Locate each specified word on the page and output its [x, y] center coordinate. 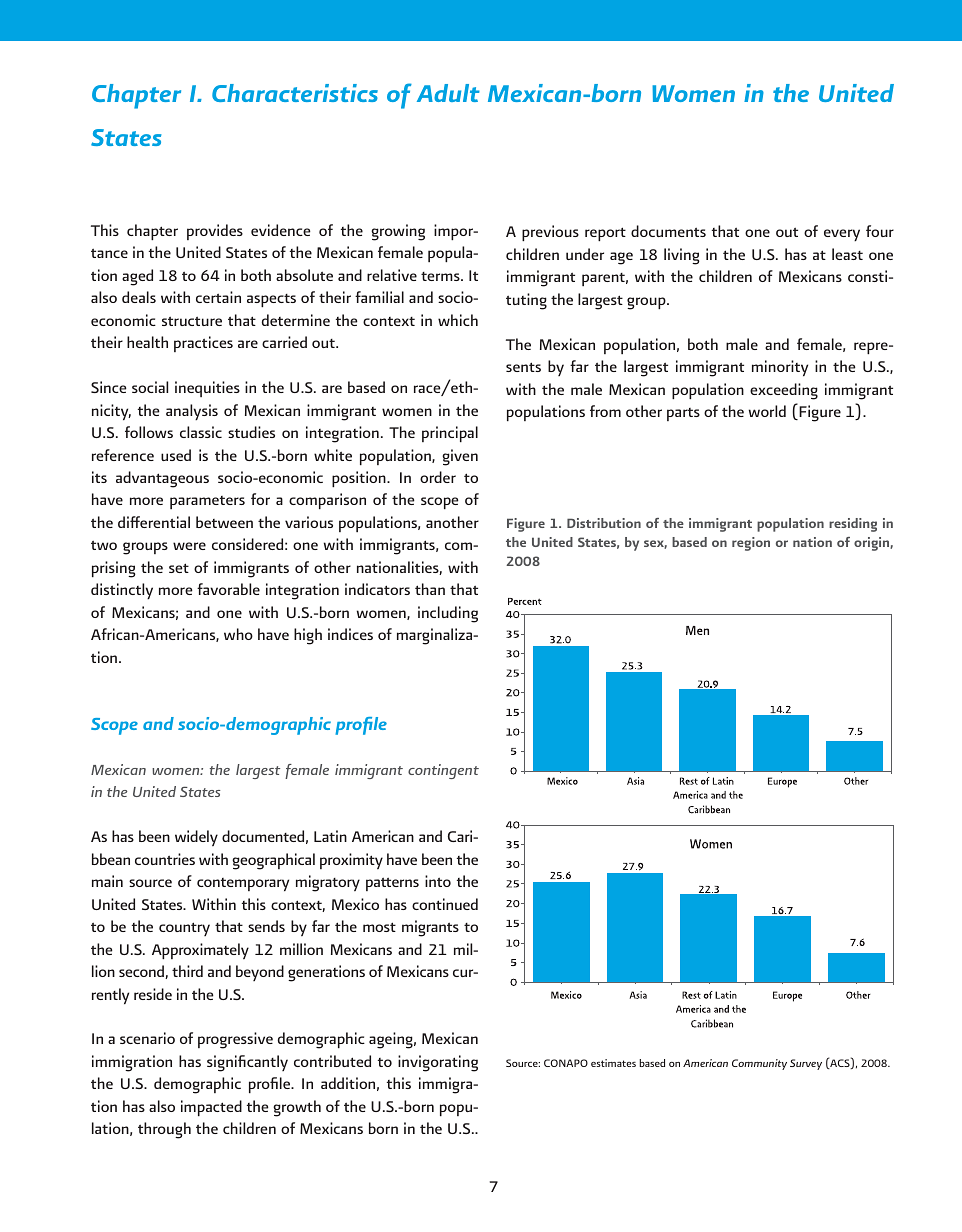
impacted [211, 1108]
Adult [448, 93]
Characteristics [295, 93]
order [438, 477]
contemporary [243, 884]
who [238, 634]
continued [445, 904]
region [751, 544]
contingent [443, 771]
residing [853, 525]
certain [218, 297]
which [458, 320]
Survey [806, 1064]
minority [780, 368]
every [842, 235]
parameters [207, 502]
